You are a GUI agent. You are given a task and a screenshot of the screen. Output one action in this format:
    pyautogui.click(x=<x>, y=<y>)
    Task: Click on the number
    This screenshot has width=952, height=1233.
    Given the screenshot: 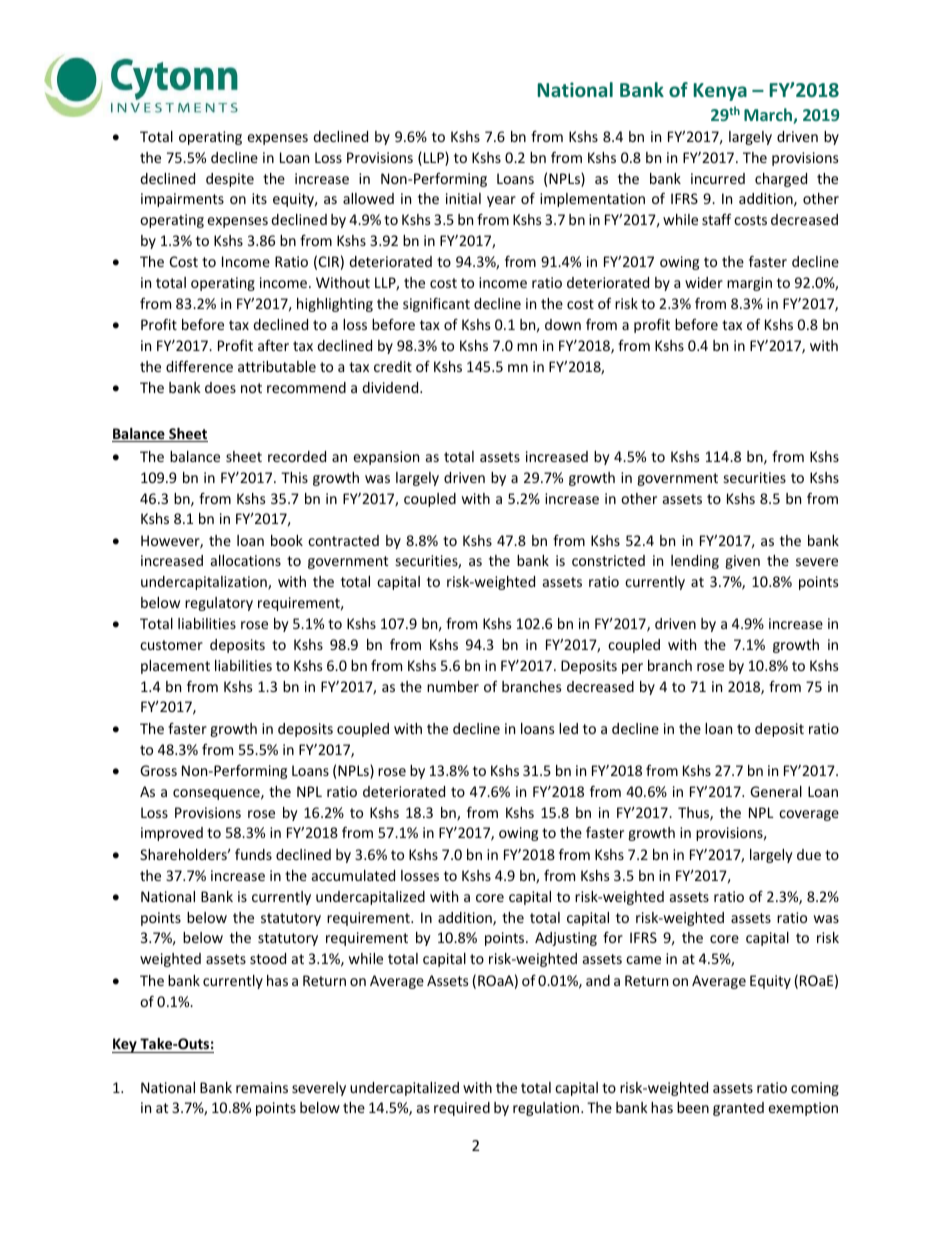 What is the action you would take?
    pyautogui.click(x=453, y=686)
